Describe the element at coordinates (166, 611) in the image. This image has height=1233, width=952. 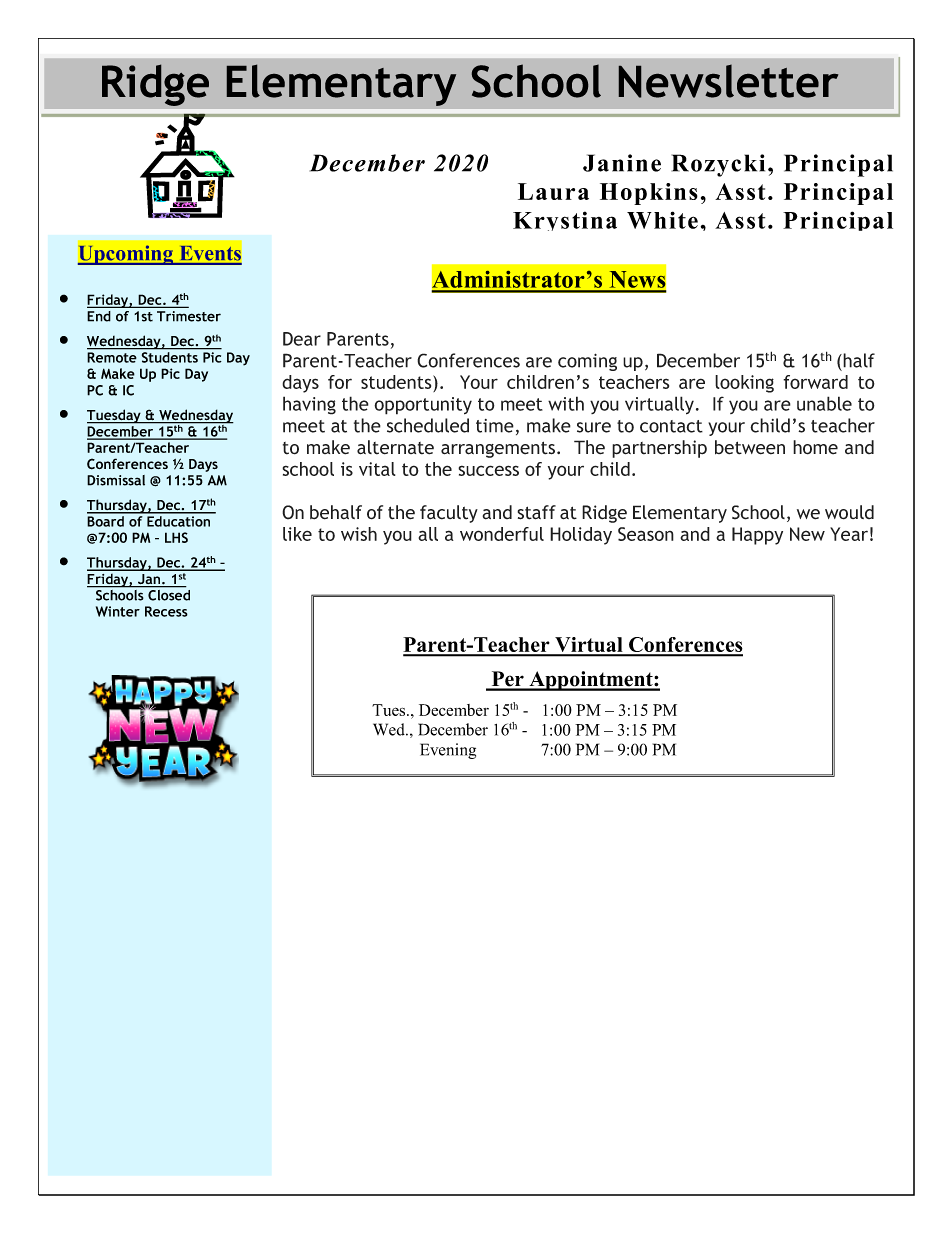
I see `Recess` at that location.
